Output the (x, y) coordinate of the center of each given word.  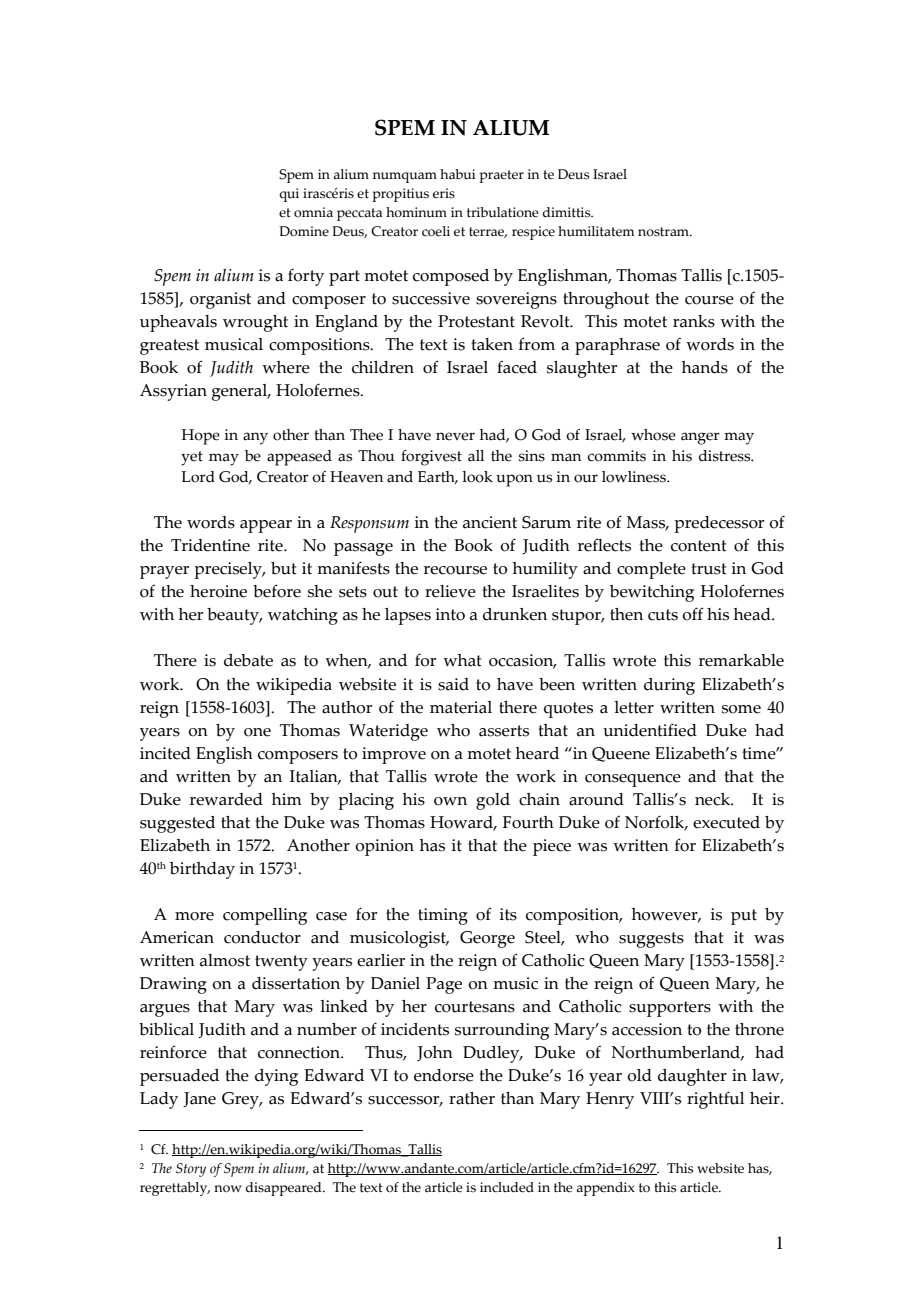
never (455, 436)
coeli (436, 231)
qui (289, 195)
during (669, 686)
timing (443, 916)
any (255, 438)
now (228, 1189)
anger (700, 438)
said (453, 684)
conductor (262, 937)
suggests (651, 940)
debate (248, 660)
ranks (694, 321)
